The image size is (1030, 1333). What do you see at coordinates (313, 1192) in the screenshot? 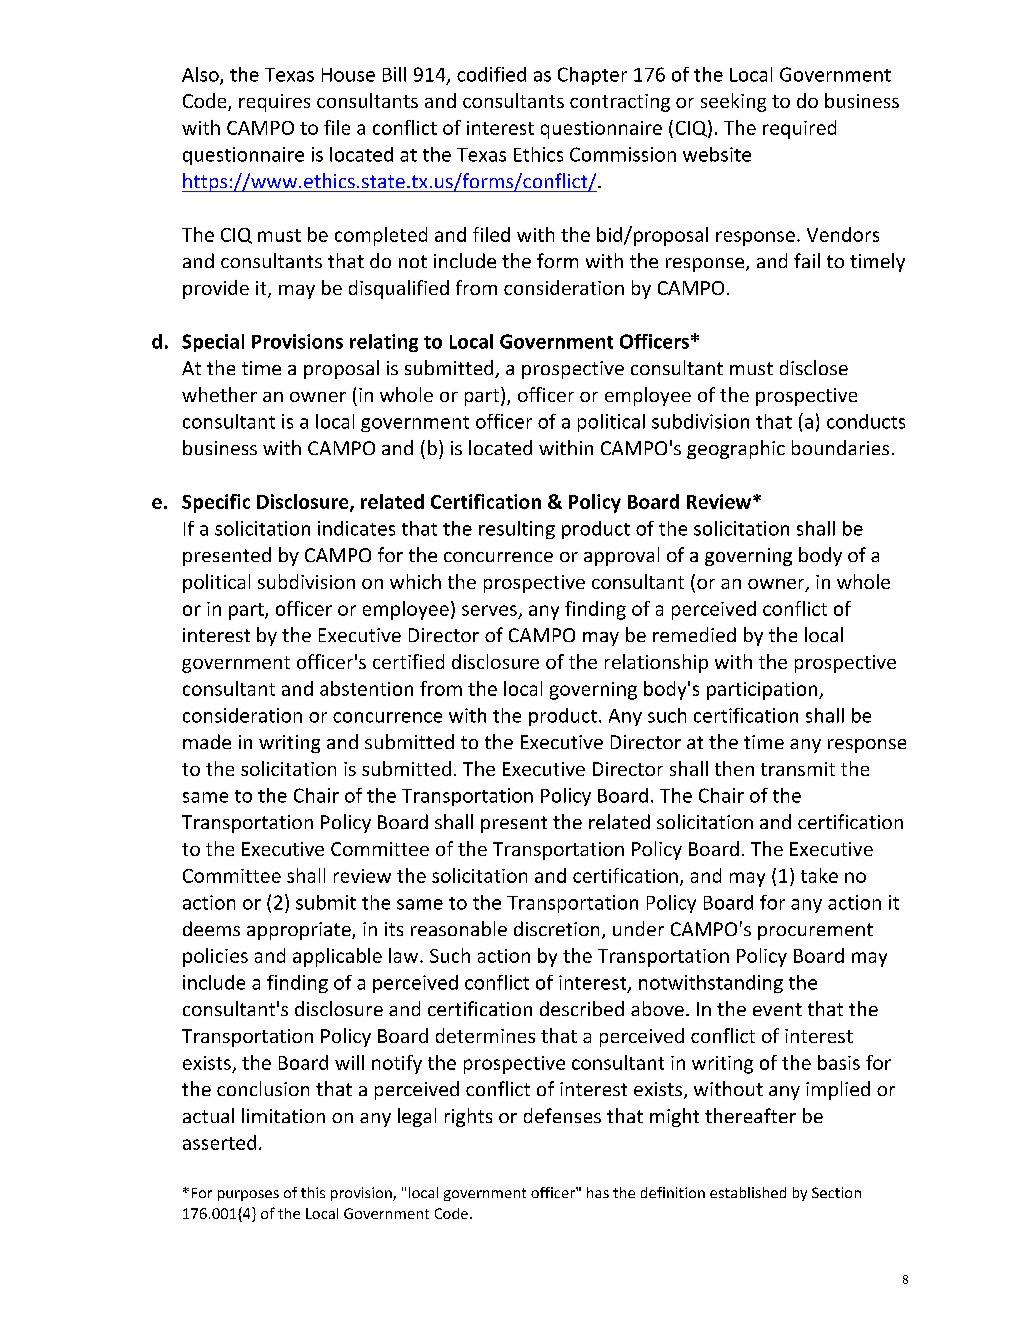
I see `this` at bounding box center [313, 1192].
